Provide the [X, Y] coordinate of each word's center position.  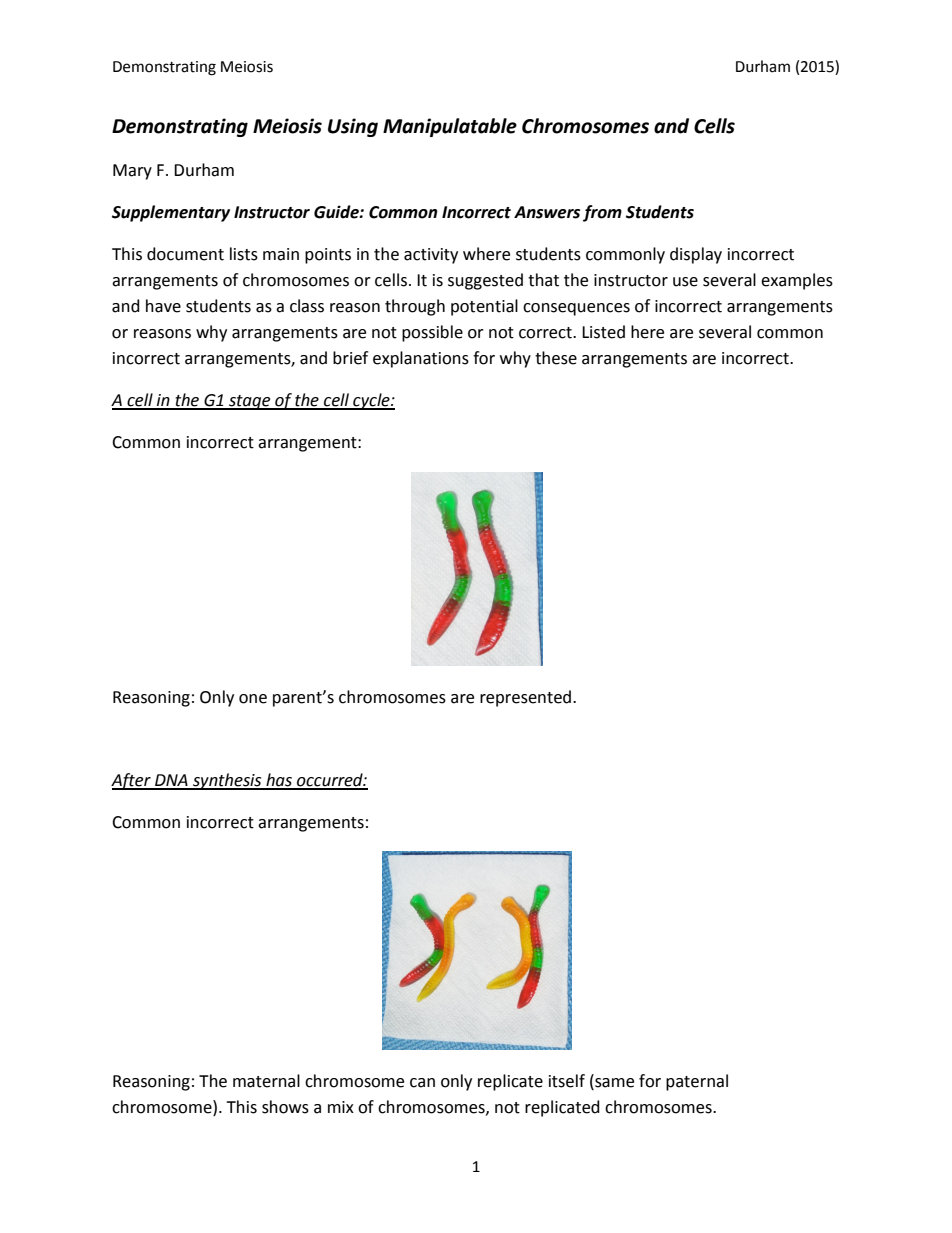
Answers [547, 212]
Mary [132, 172]
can [422, 1083]
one [253, 699]
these [556, 358]
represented [527, 698]
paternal [697, 1082]
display [696, 255]
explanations [421, 359]
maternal [266, 1081]
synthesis [227, 781]
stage [250, 402]
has [279, 781]
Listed [603, 332]
